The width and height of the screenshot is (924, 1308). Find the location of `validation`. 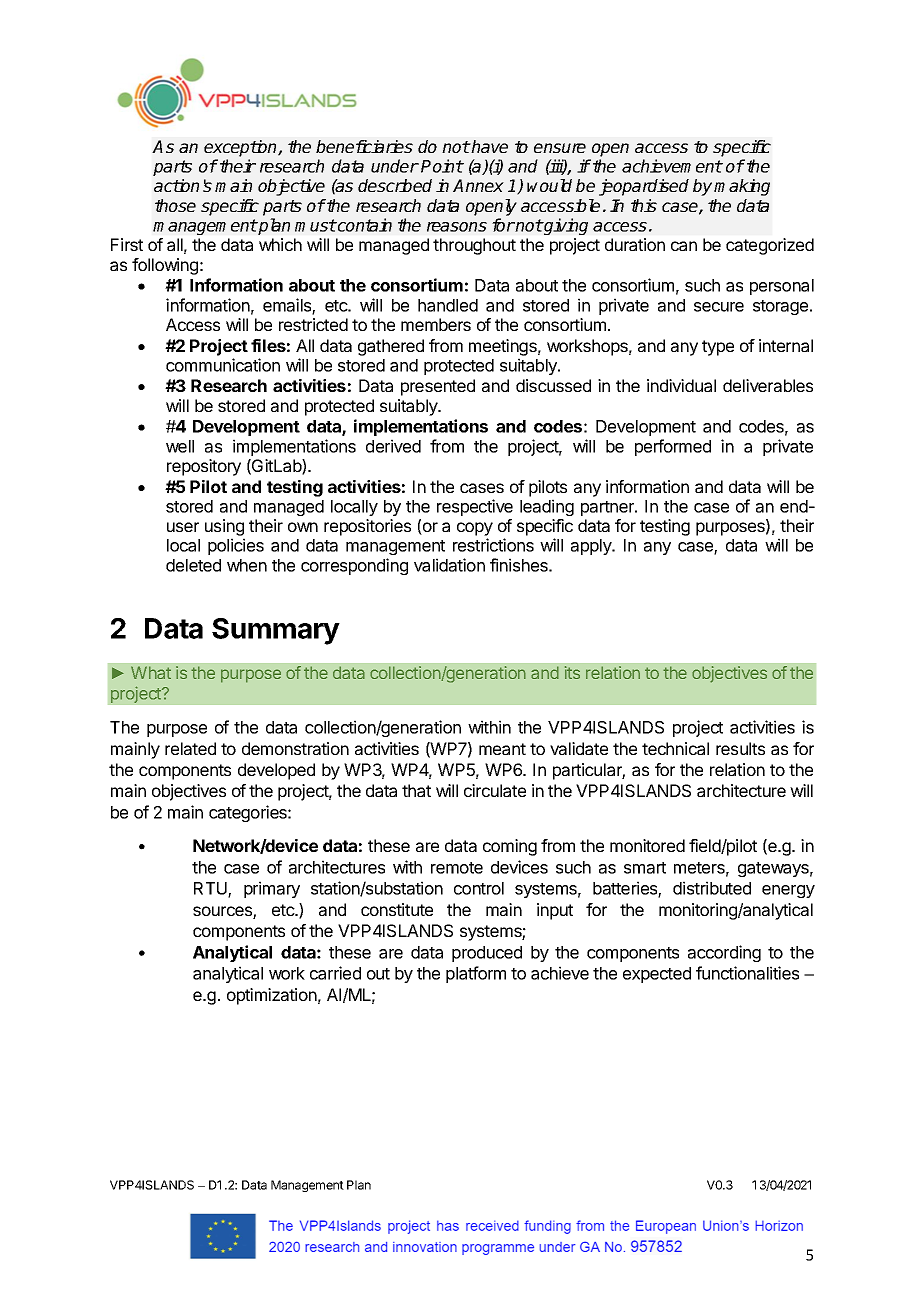

validation is located at coordinates (449, 565).
